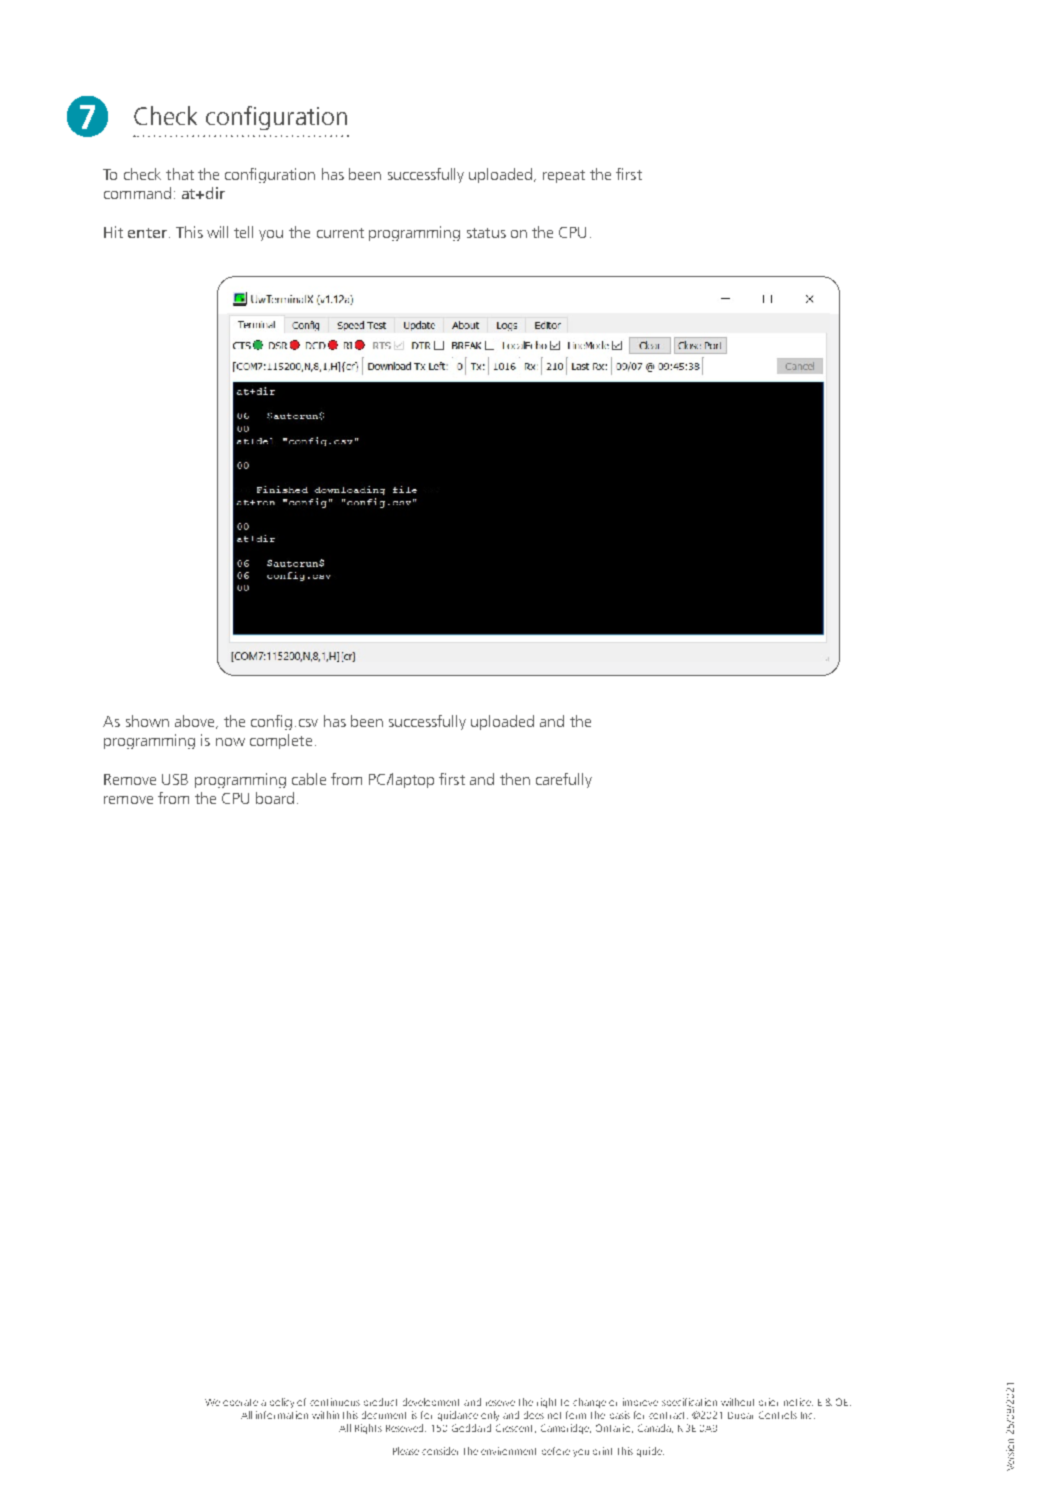 This image has height=1495, width=1057. What do you see at coordinates (564, 780) in the image?
I see `carefully` at bounding box center [564, 780].
